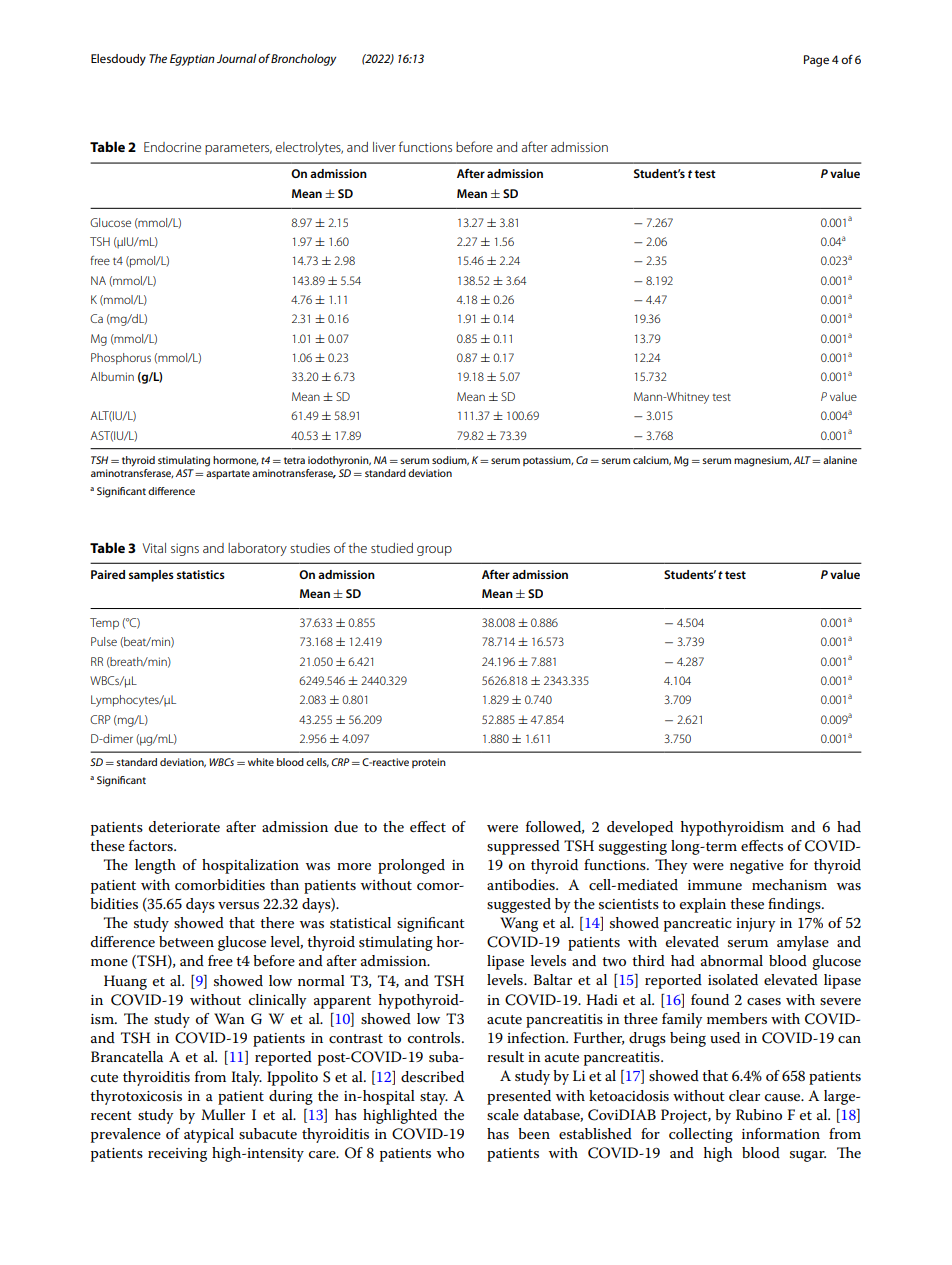 The image size is (952, 1265). What do you see at coordinates (384, 147) in the document?
I see `liver` at bounding box center [384, 147].
